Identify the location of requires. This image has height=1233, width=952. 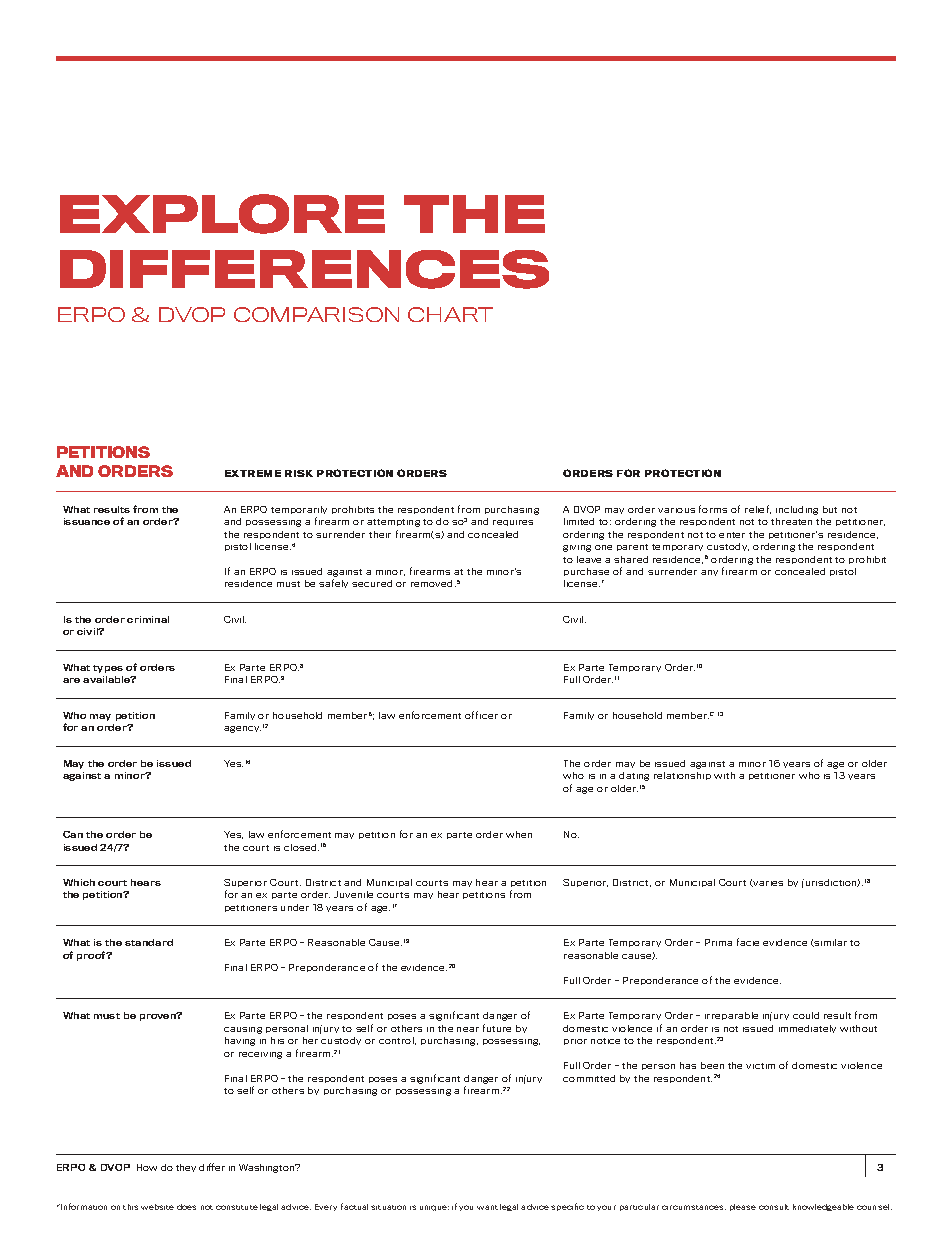
(513, 523).
